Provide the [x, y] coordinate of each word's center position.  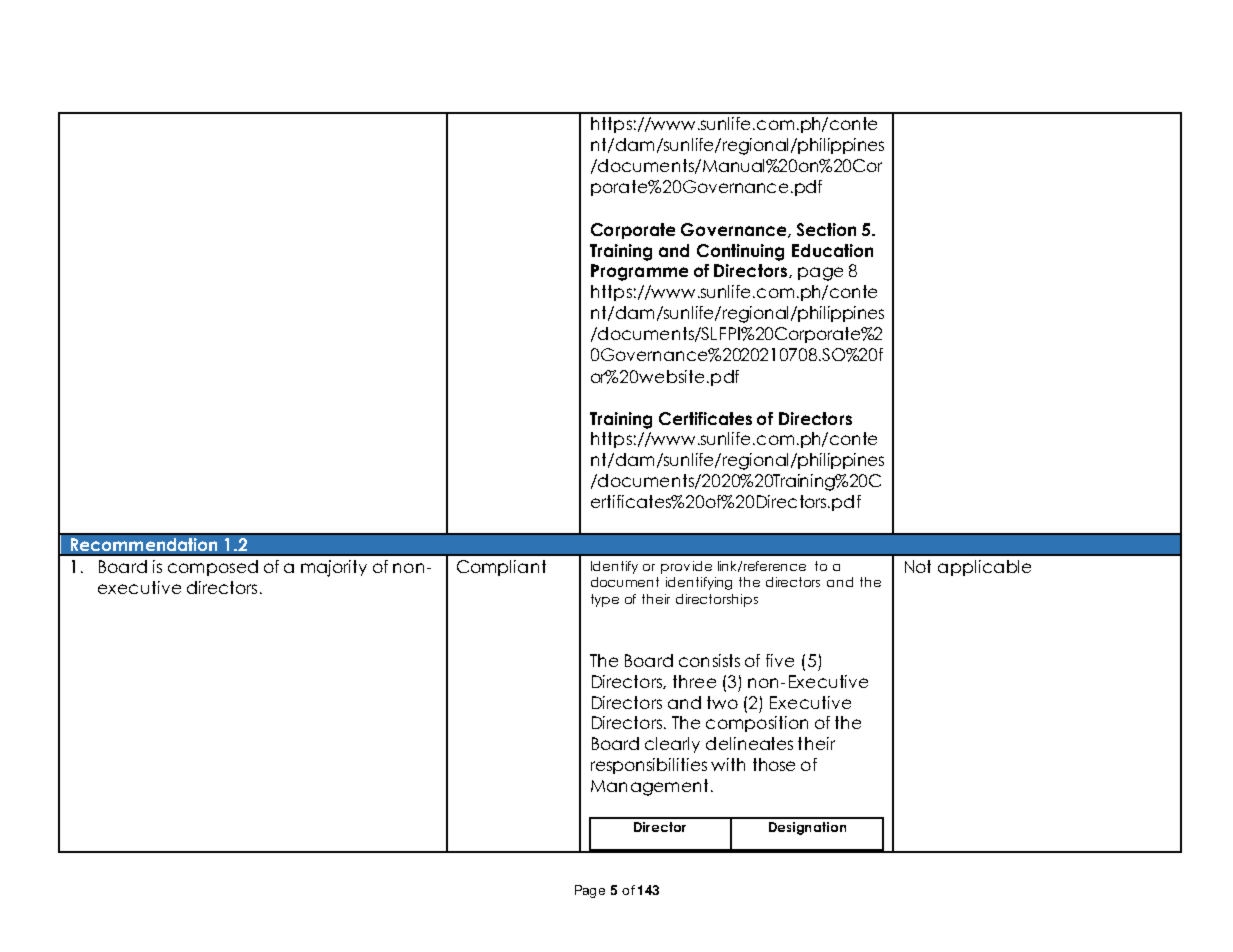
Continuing [740, 252]
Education [832, 250]
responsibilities [649, 766]
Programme [639, 272]
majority [334, 568]
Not [918, 566]
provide [686, 567]
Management [649, 787]
